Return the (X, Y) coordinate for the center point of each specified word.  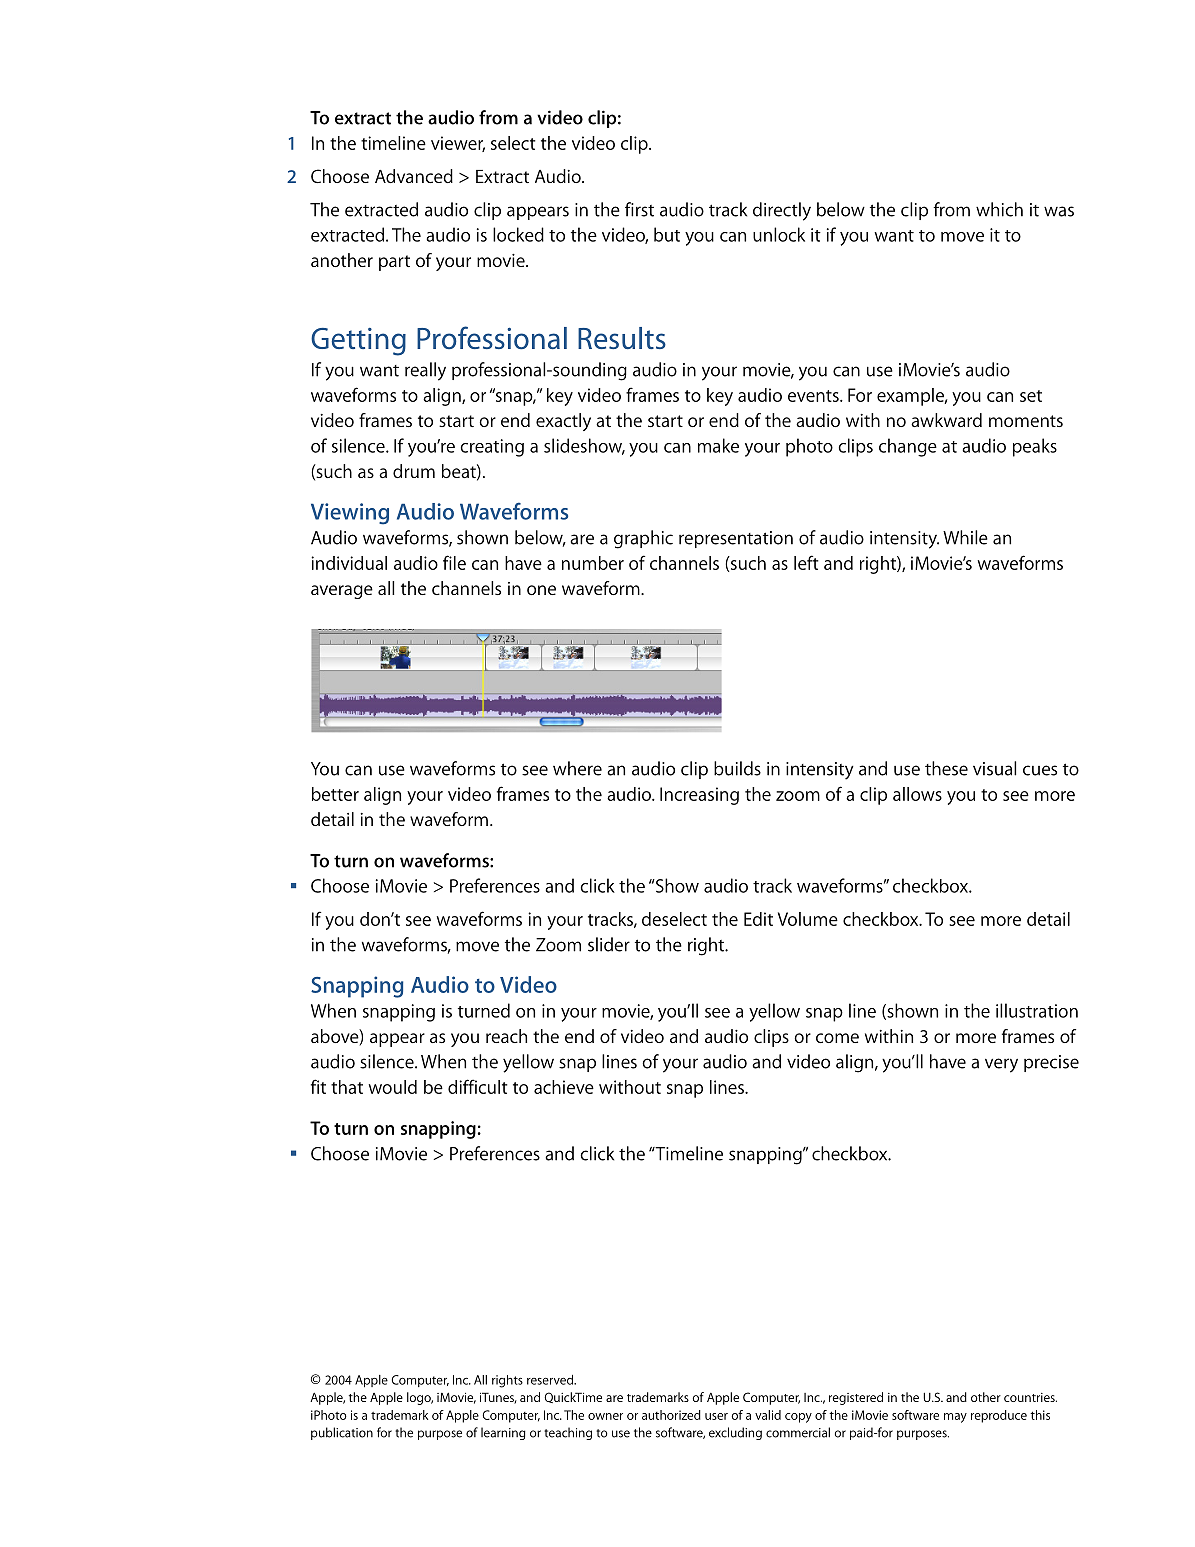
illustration (1037, 1010)
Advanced (414, 176)
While (965, 537)
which (999, 209)
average (342, 592)
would (393, 1087)
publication (342, 1433)
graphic (643, 539)
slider (609, 944)
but (667, 234)
